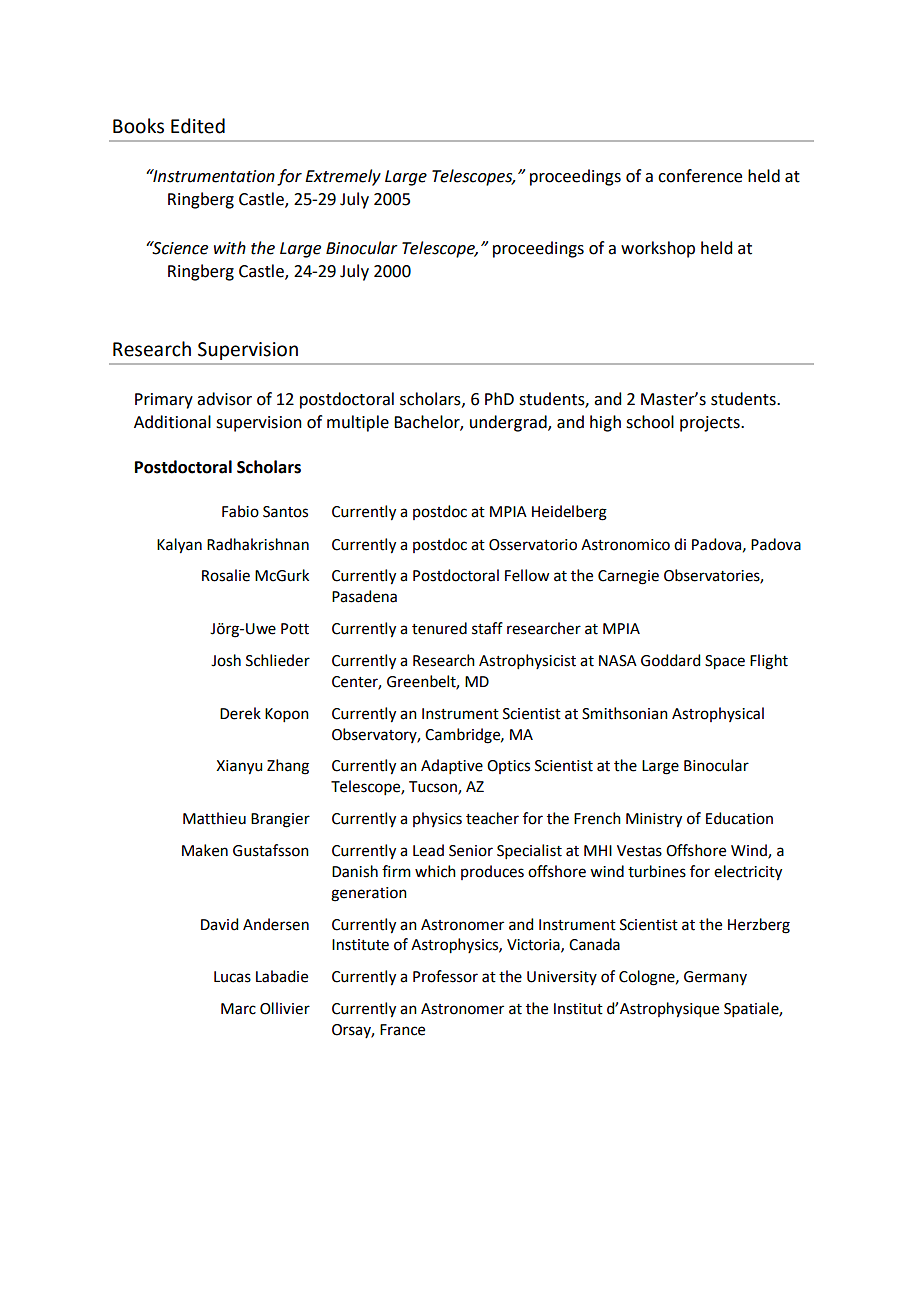  What do you see at coordinates (654, 820) in the image?
I see `Ministry` at bounding box center [654, 820].
